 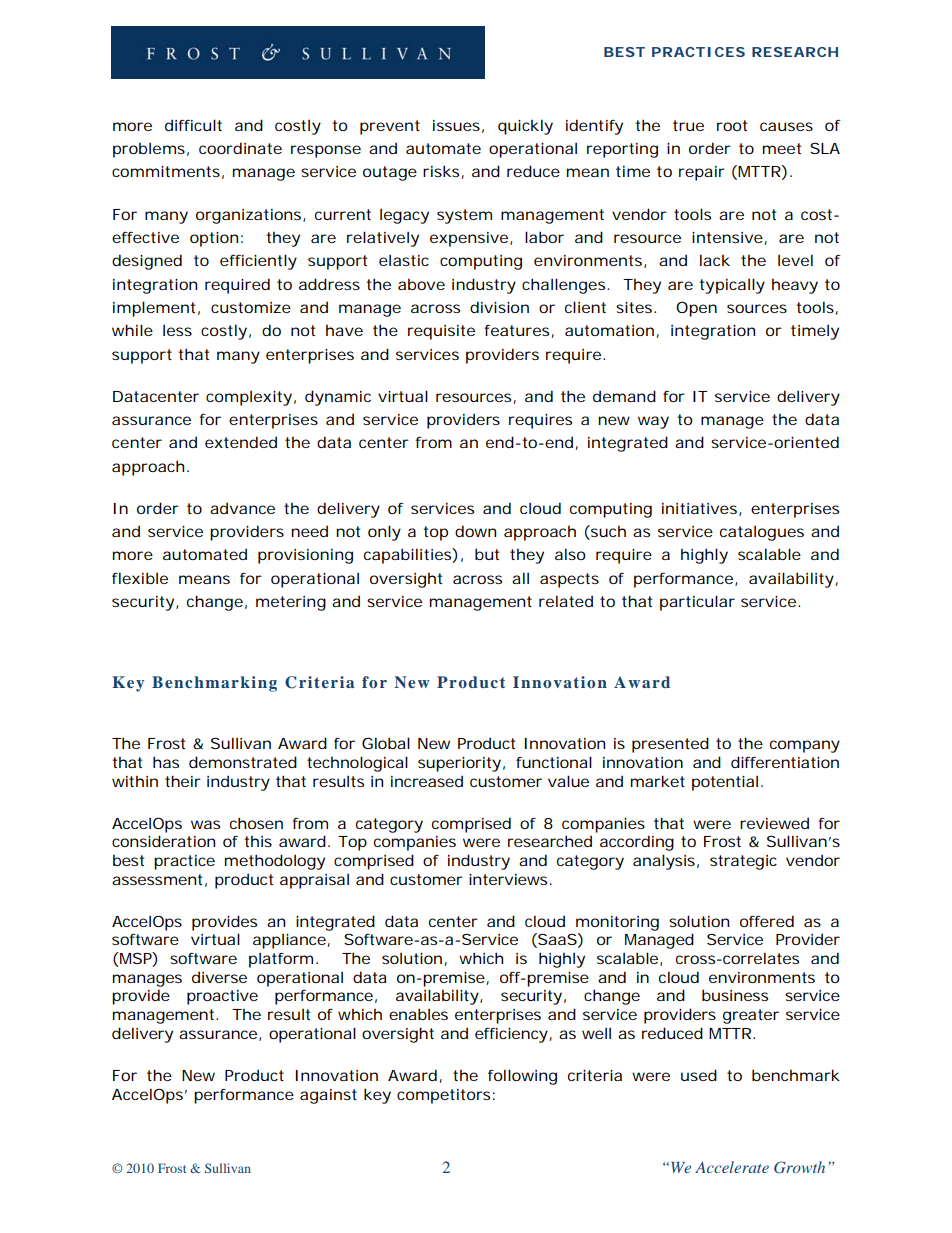 I want to click on advance, so click(x=242, y=508).
